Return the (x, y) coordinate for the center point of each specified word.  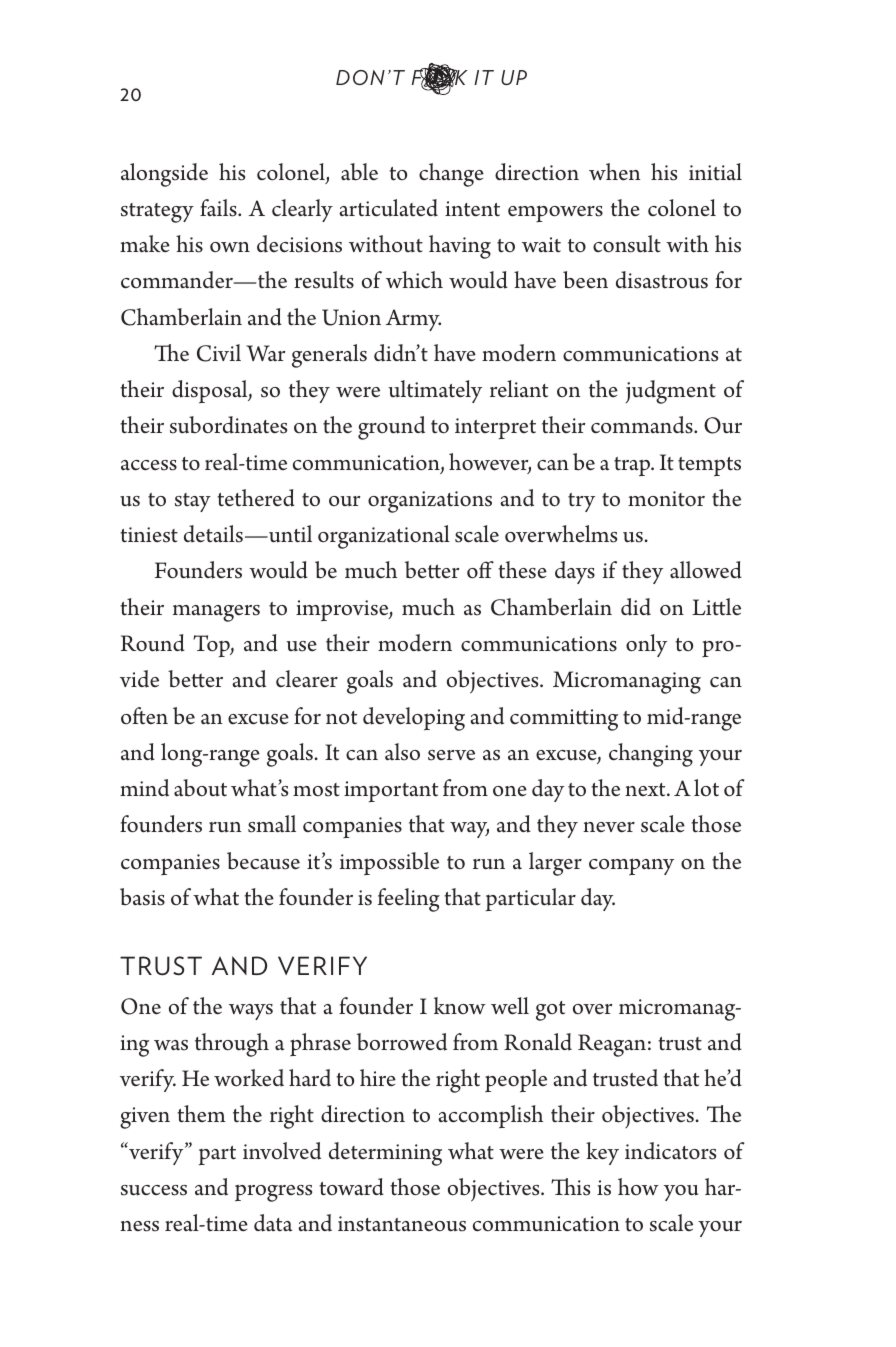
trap (633, 466)
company (631, 866)
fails (219, 208)
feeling (409, 900)
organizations (430, 502)
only (646, 645)
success (154, 1190)
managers (216, 613)
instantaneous (402, 1224)
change (451, 175)
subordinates (228, 425)
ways (251, 1012)
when (614, 172)
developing (414, 719)
